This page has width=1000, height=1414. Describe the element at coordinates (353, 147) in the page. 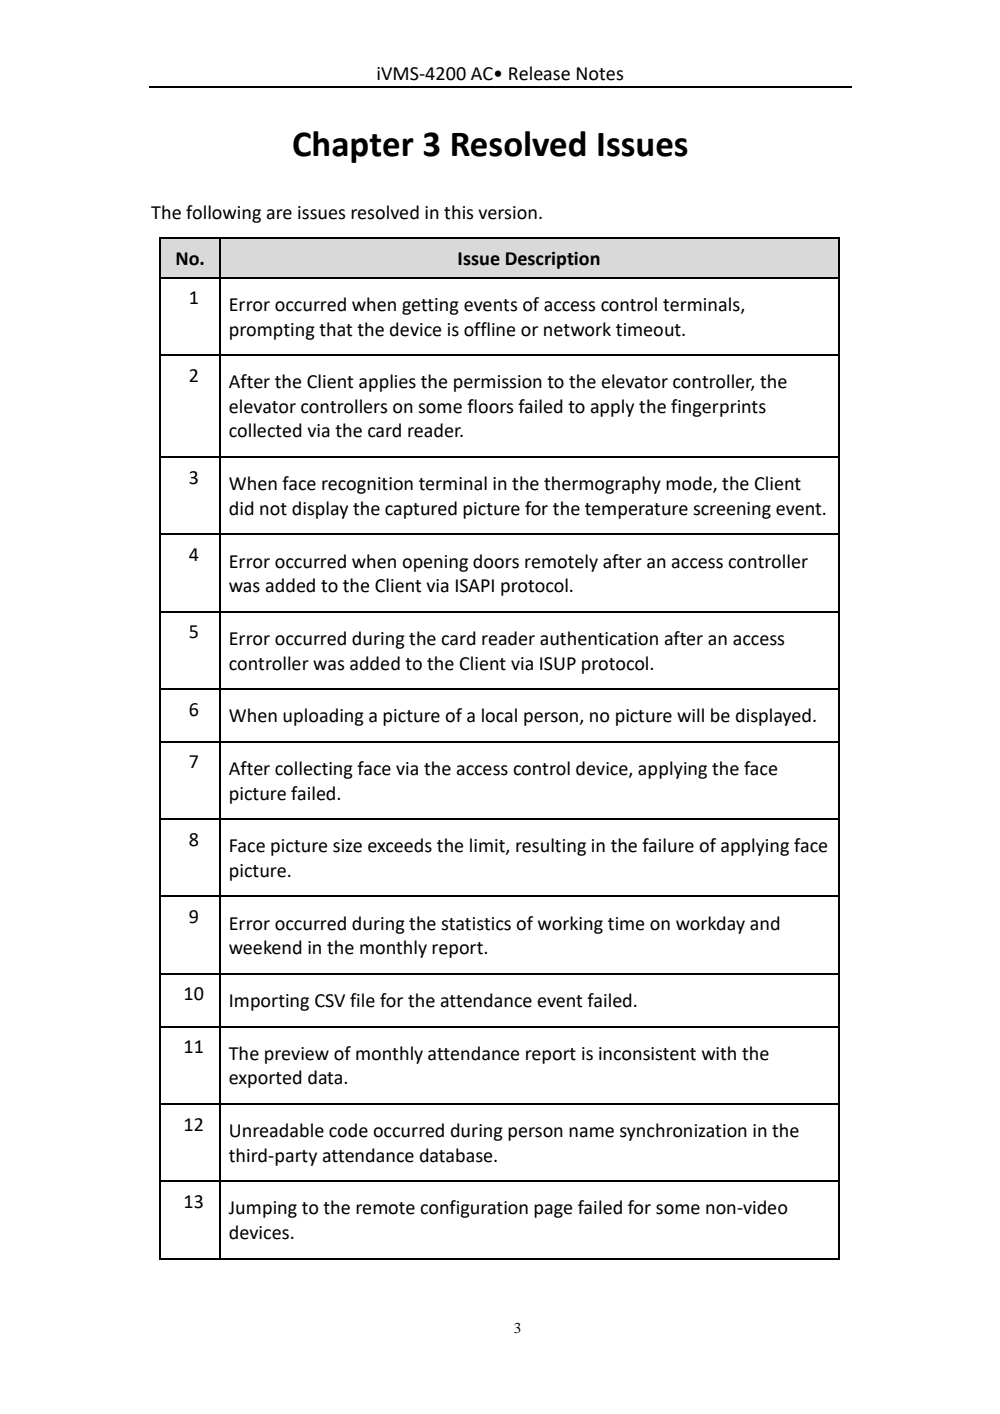

I see `Chapter` at that location.
